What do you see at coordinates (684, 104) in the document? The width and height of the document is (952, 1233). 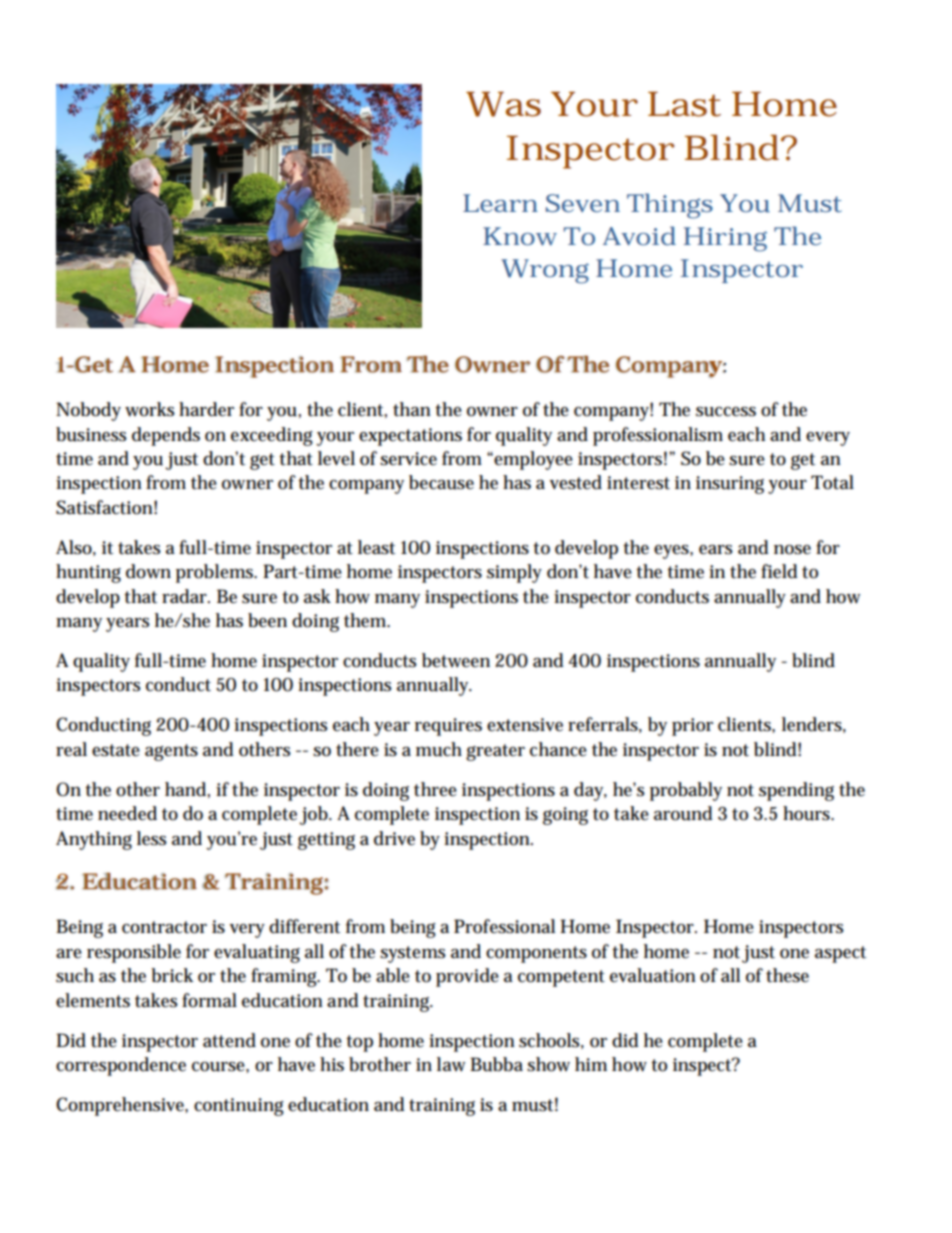 I see `Last` at bounding box center [684, 104].
